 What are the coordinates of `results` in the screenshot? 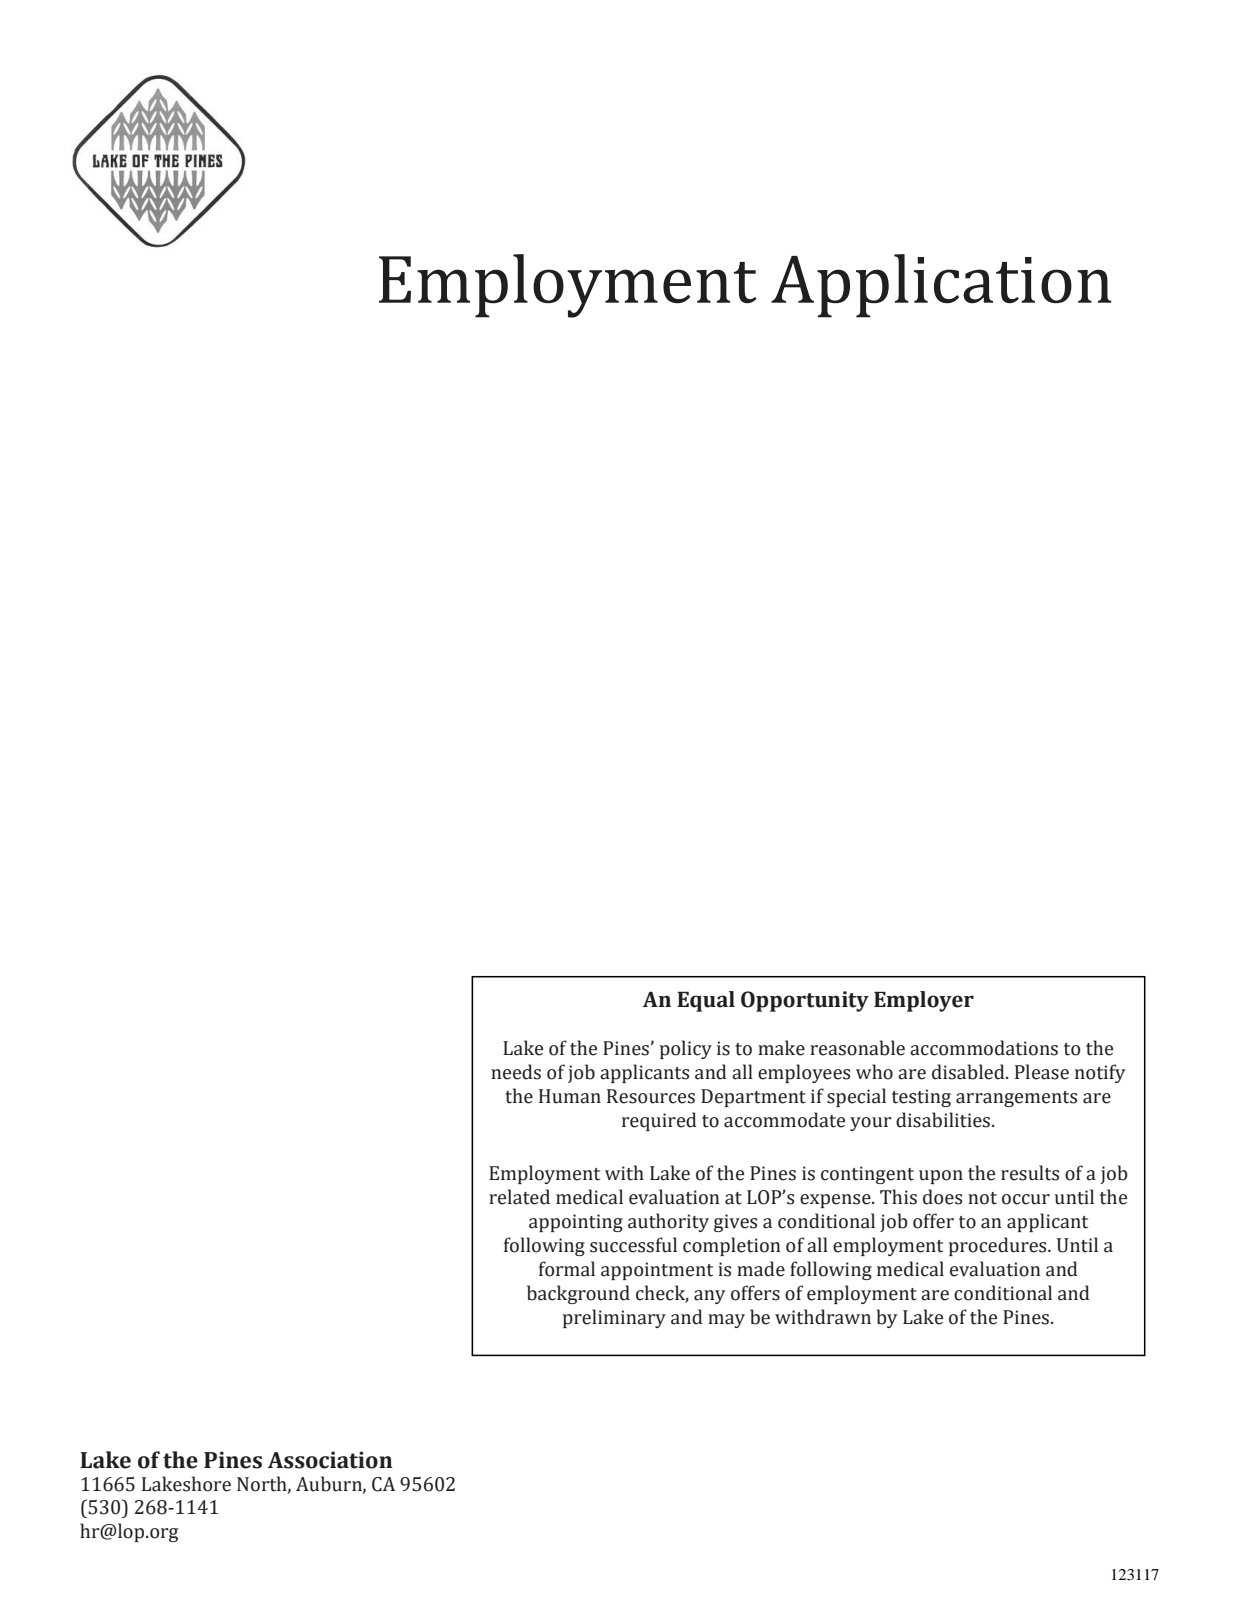 It's located at (1030, 1173).
